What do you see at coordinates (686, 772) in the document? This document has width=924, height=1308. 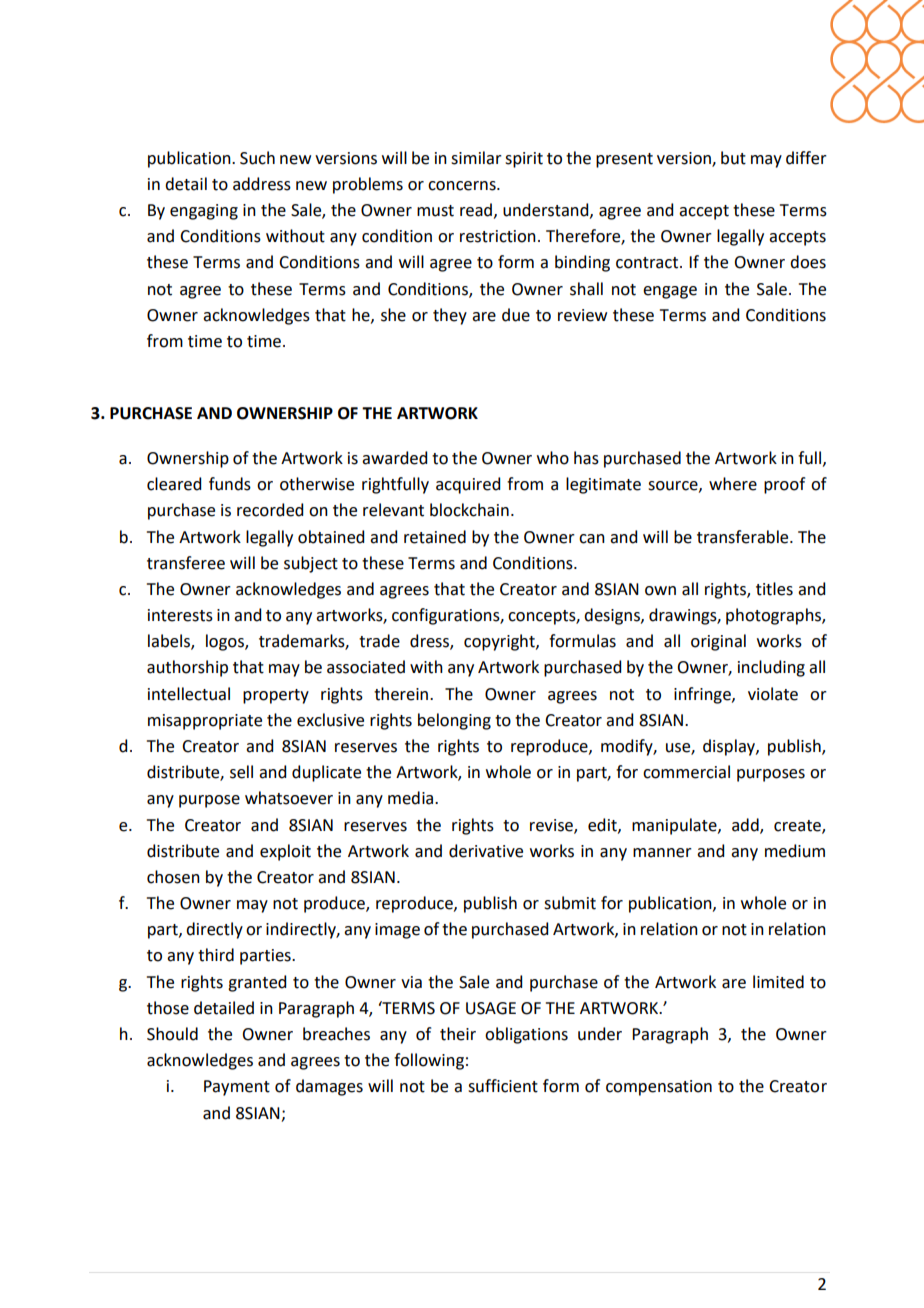 I see `commercial` at bounding box center [686, 772].
